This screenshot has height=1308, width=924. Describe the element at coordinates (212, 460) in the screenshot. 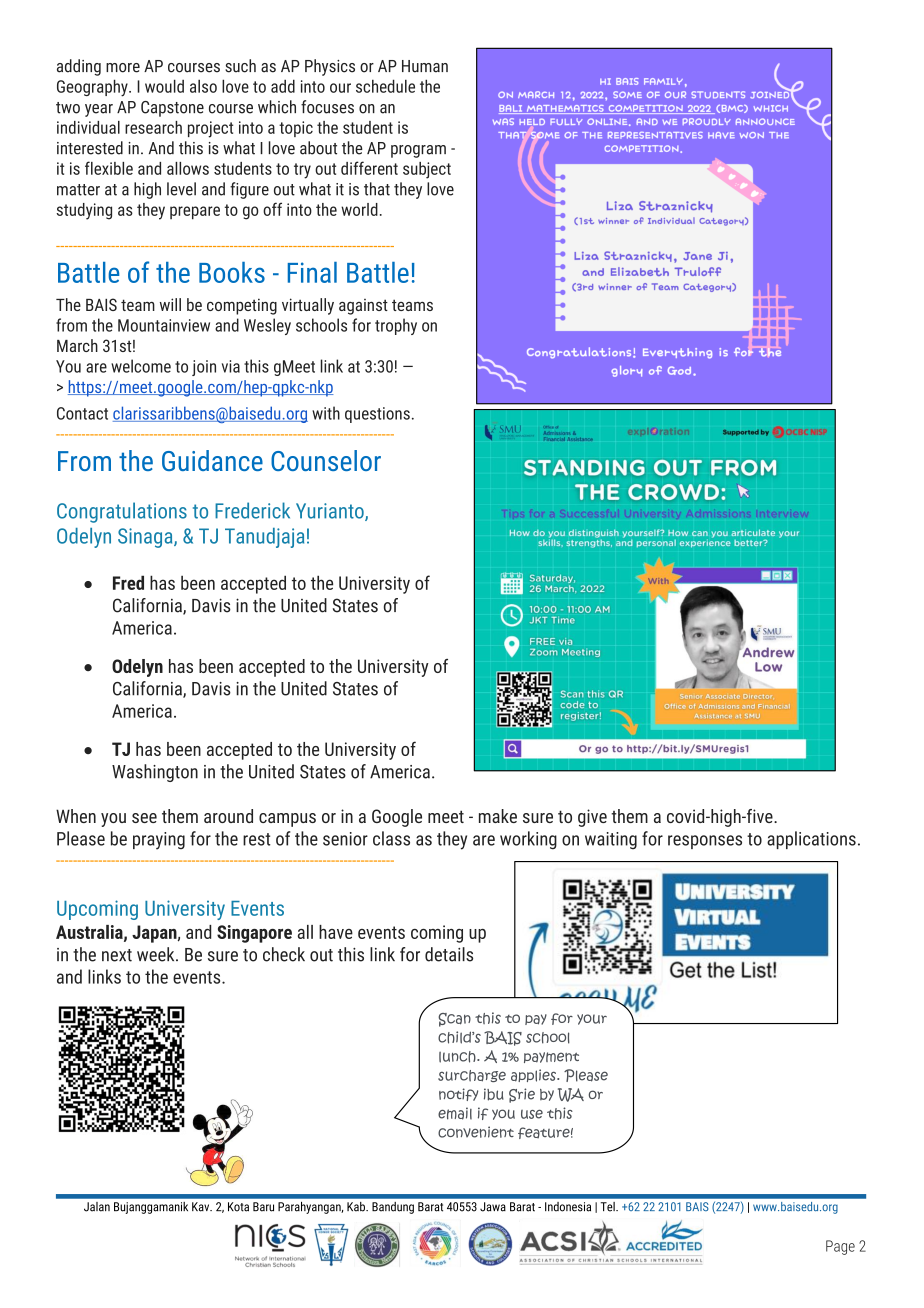

I see `Guidance` at that location.
